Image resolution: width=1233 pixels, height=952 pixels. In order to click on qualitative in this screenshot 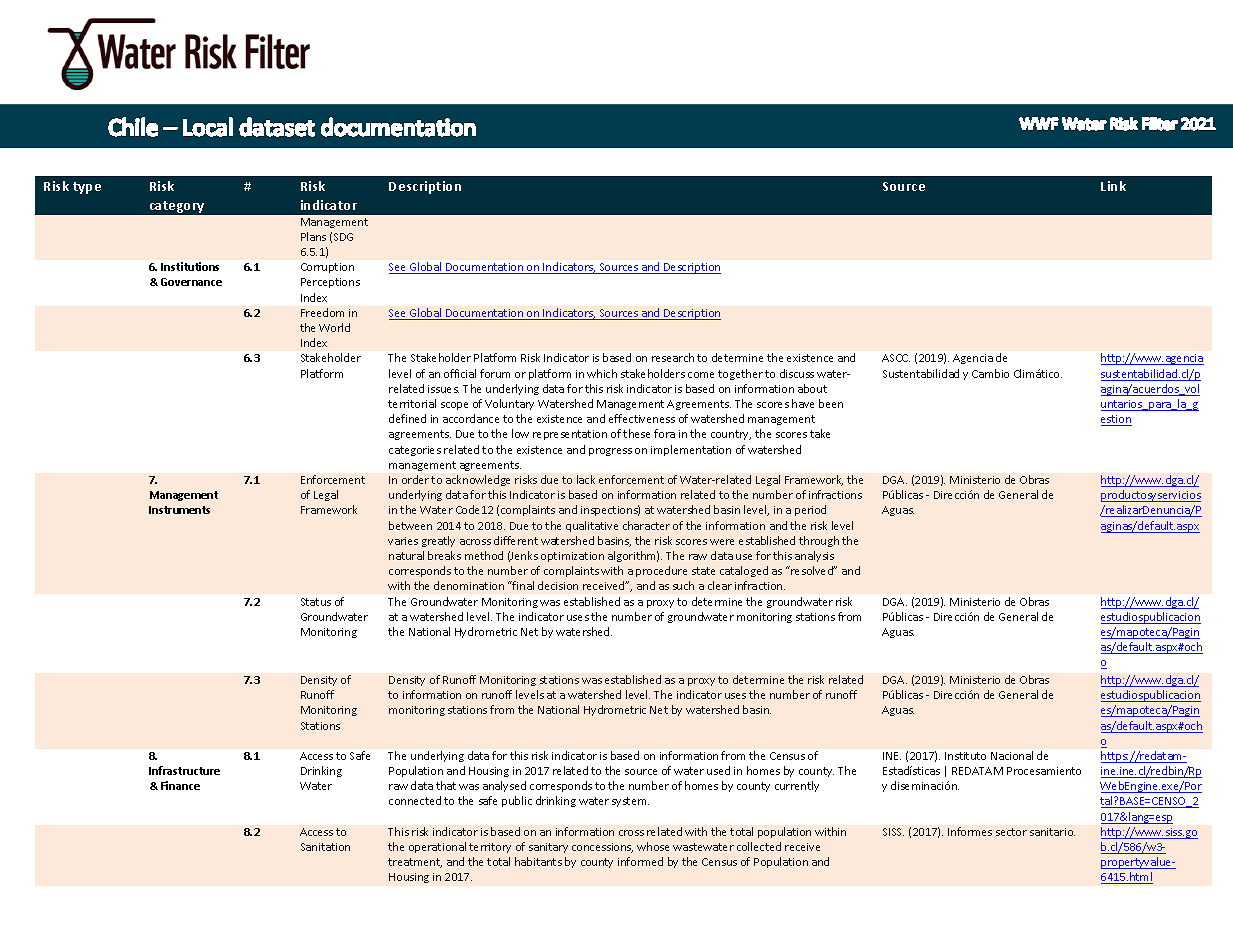, I will do `click(592, 526)`.
